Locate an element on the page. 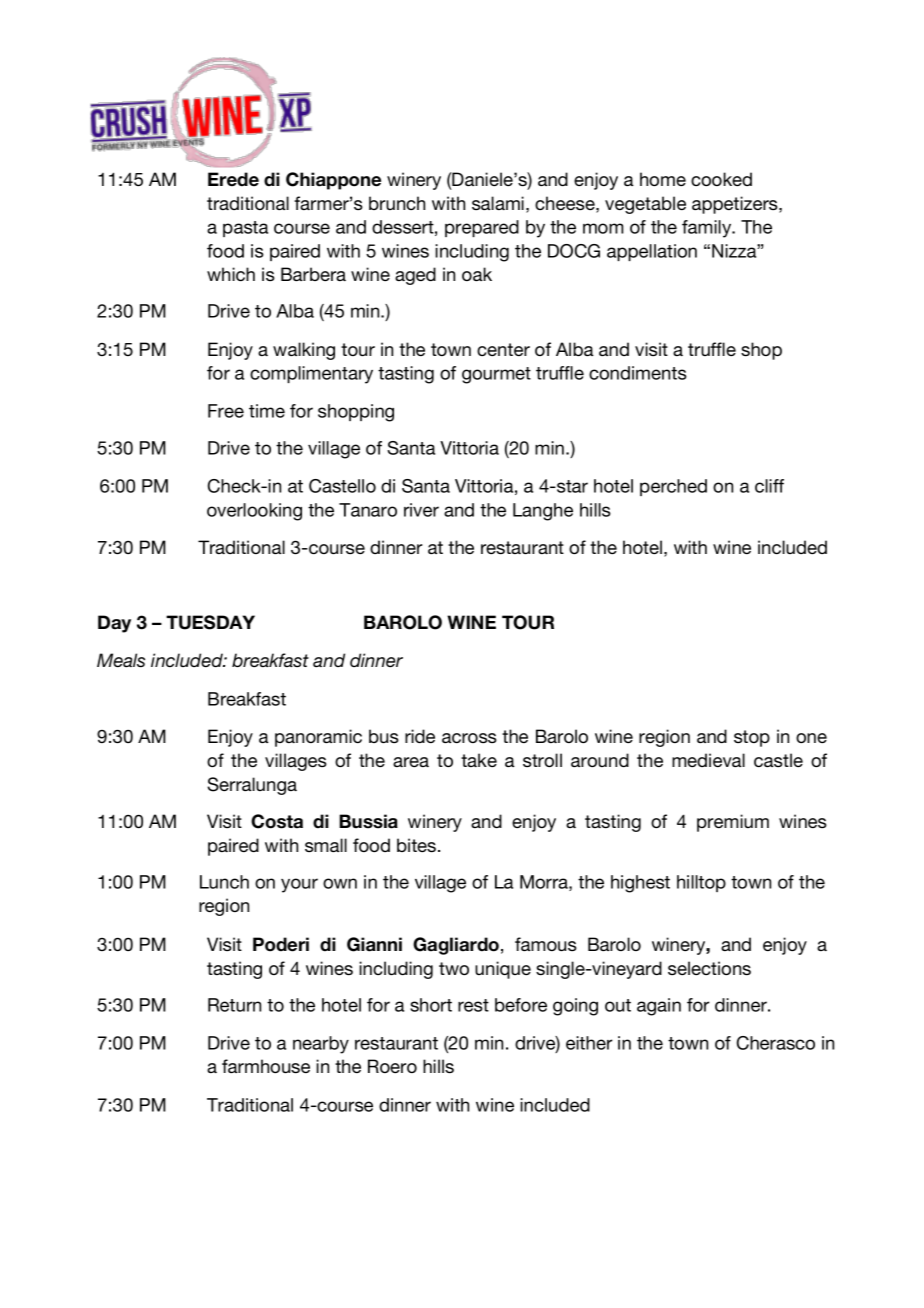 Image resolution: width=924 pixels, height=1308 pixels. vegetable is located at coordinates (645, 205).
